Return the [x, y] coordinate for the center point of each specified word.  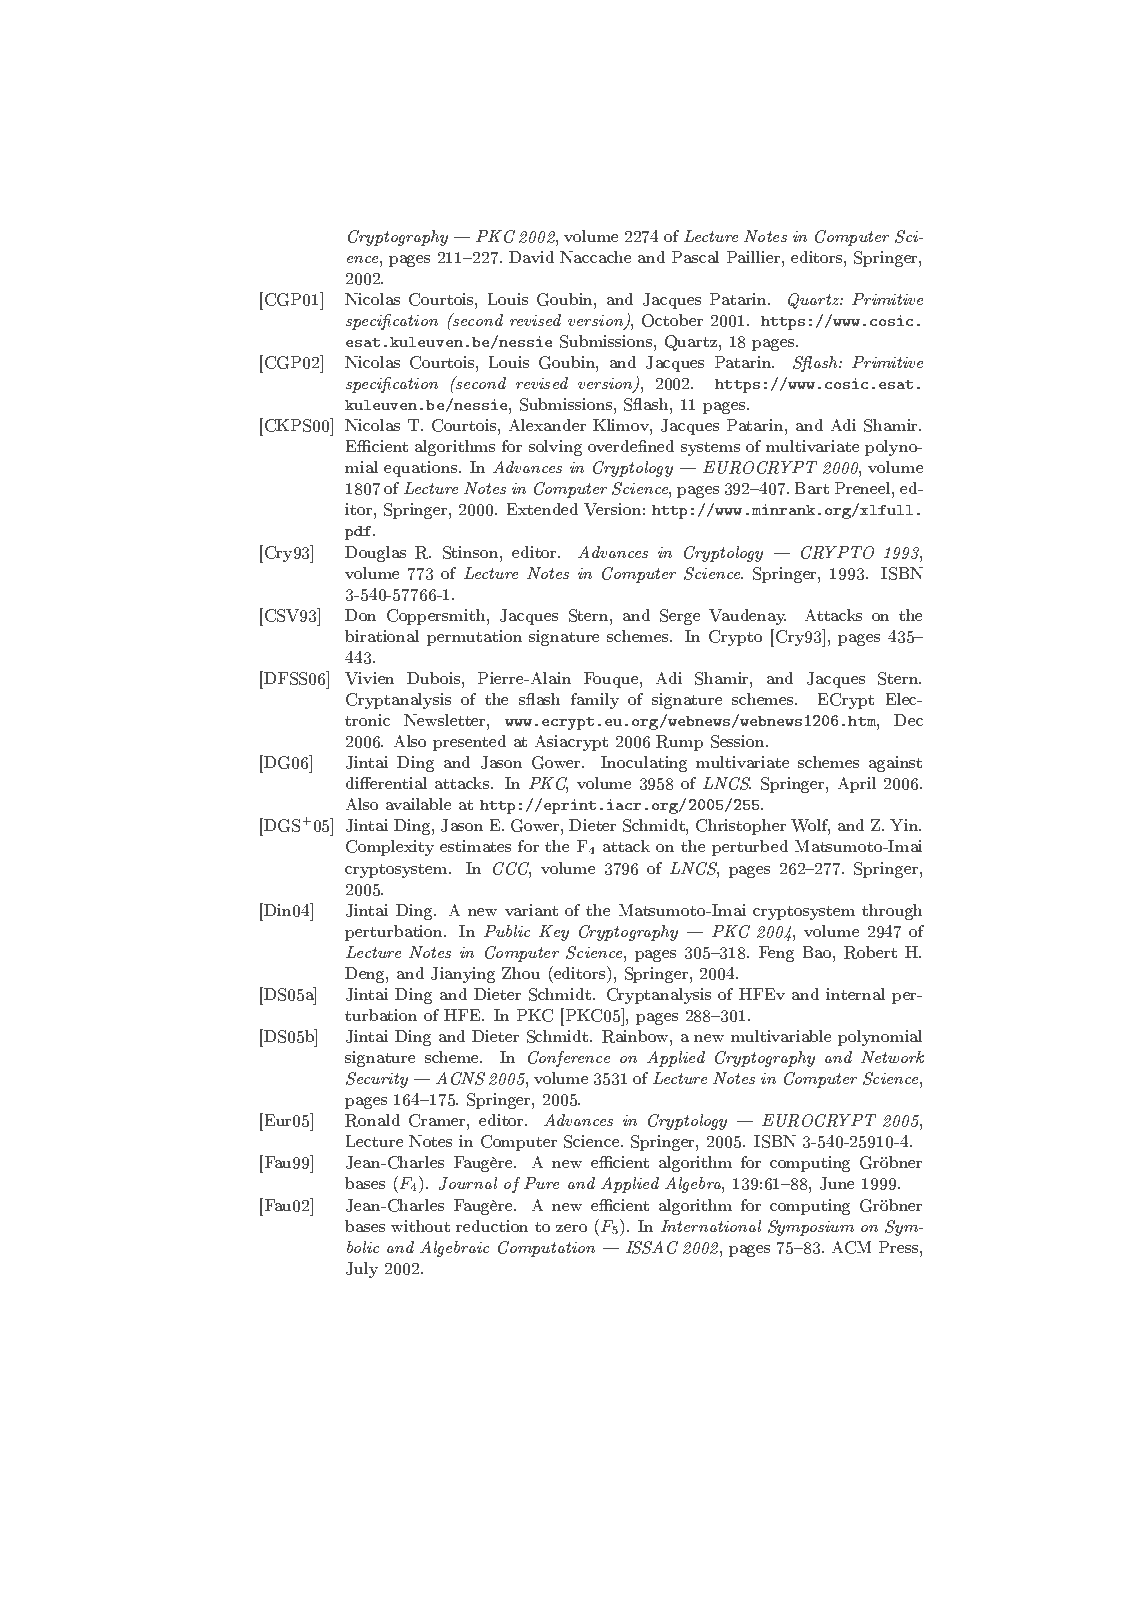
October [672, 320]
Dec [908, 720]
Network [892, 1057]
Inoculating [644, 764]
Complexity [390, 848]
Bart [812, 488]
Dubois [435, 678]
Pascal [695, 257]
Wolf [810, 827]
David [531, 257]
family [595, 701]
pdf [359, 533]
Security [377, 1080]
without [420, 1226]
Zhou [521, 973]
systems [710, 449]
